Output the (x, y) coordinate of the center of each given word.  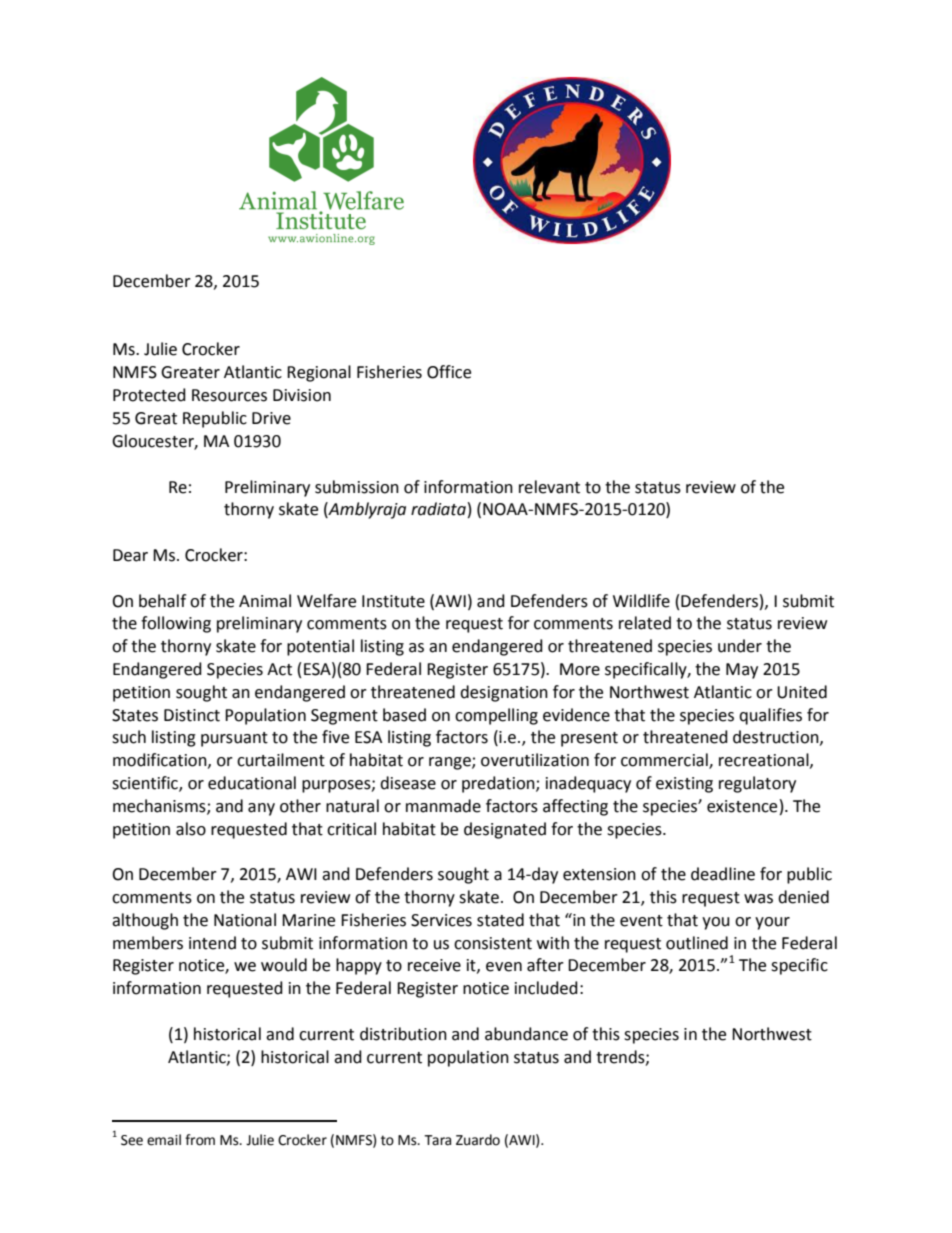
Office (449, 372)
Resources (229, 395)
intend (212, 943)
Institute (393, 601)
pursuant (234, 739)
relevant (549, 487)
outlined (697, 943)
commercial (665, 761)
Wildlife (641, 601)
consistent (493, 943)
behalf (162, 601)
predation (499, 784)
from (200, 1140)
